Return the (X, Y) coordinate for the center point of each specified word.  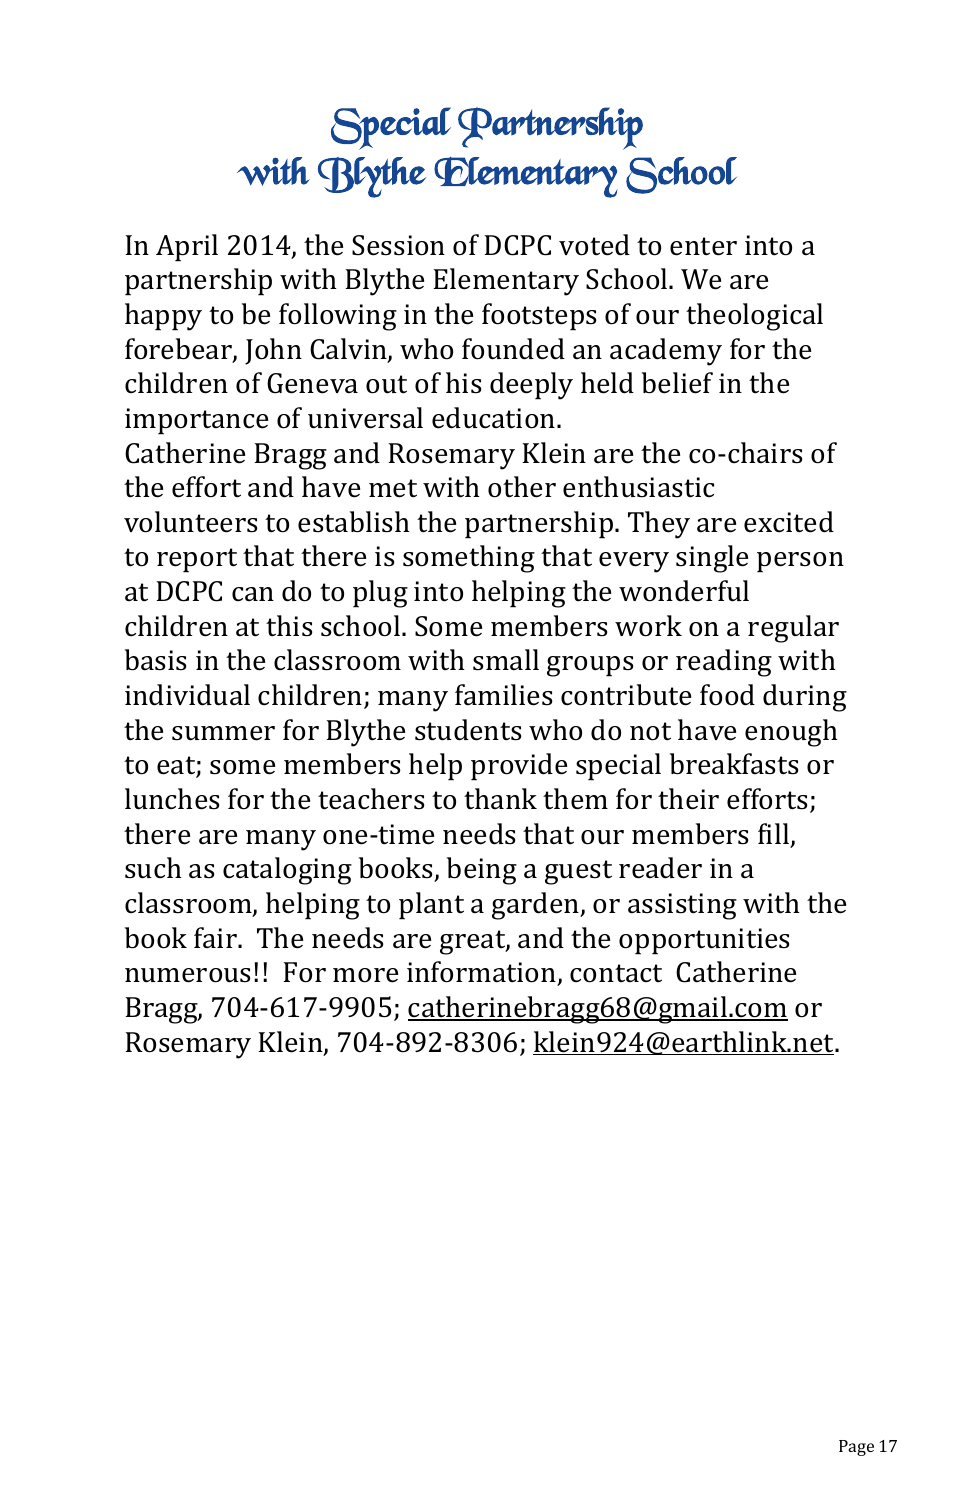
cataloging (287, 871)
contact (616, 973)
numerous (187, 975)
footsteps (539, 317)
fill (773, 833)
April (187, 248)
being (482, 871)
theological (754, 317)
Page (856, 1448)
